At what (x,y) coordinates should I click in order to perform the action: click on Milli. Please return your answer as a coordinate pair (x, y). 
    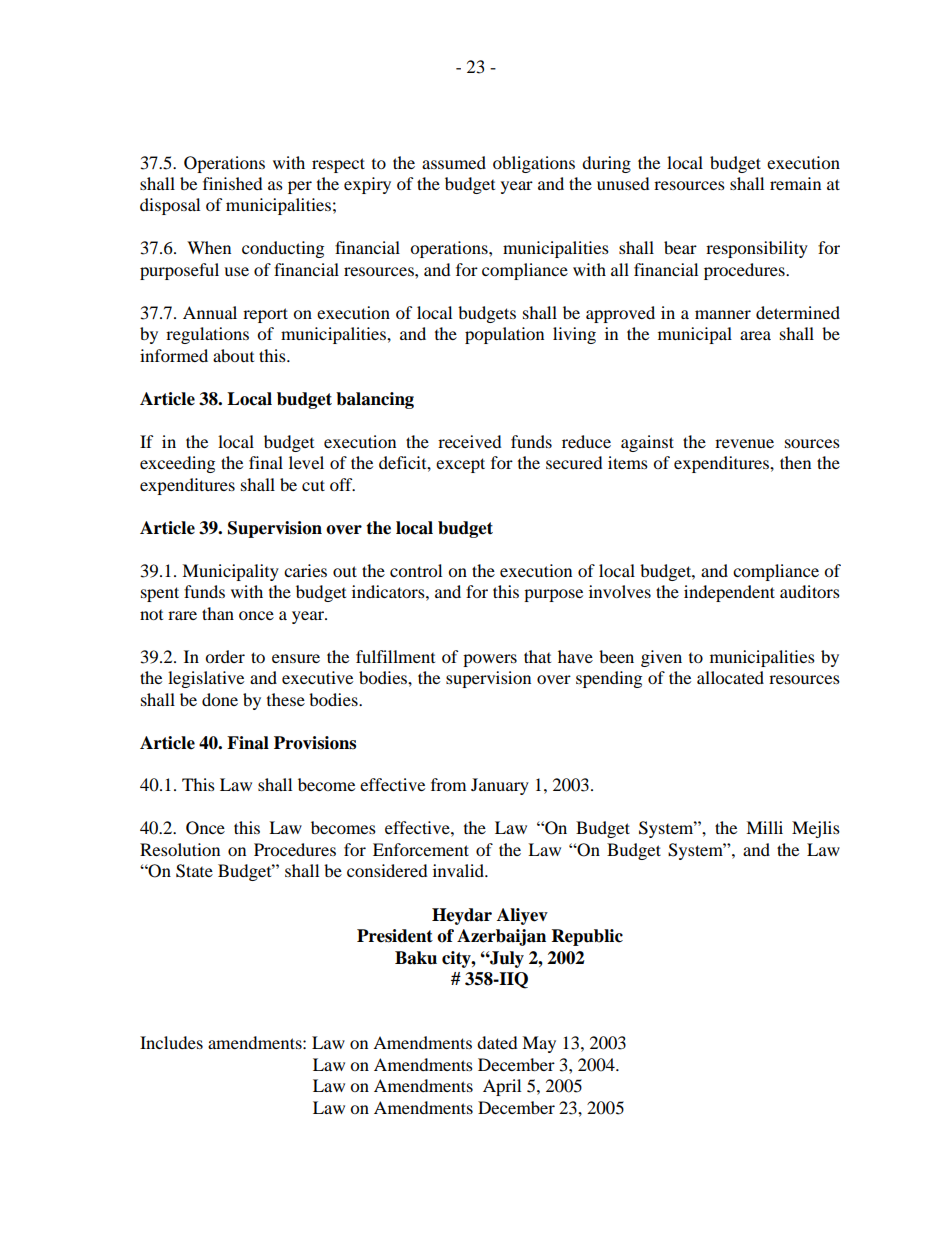
    Looking at the image, I should click on (764, 827).
